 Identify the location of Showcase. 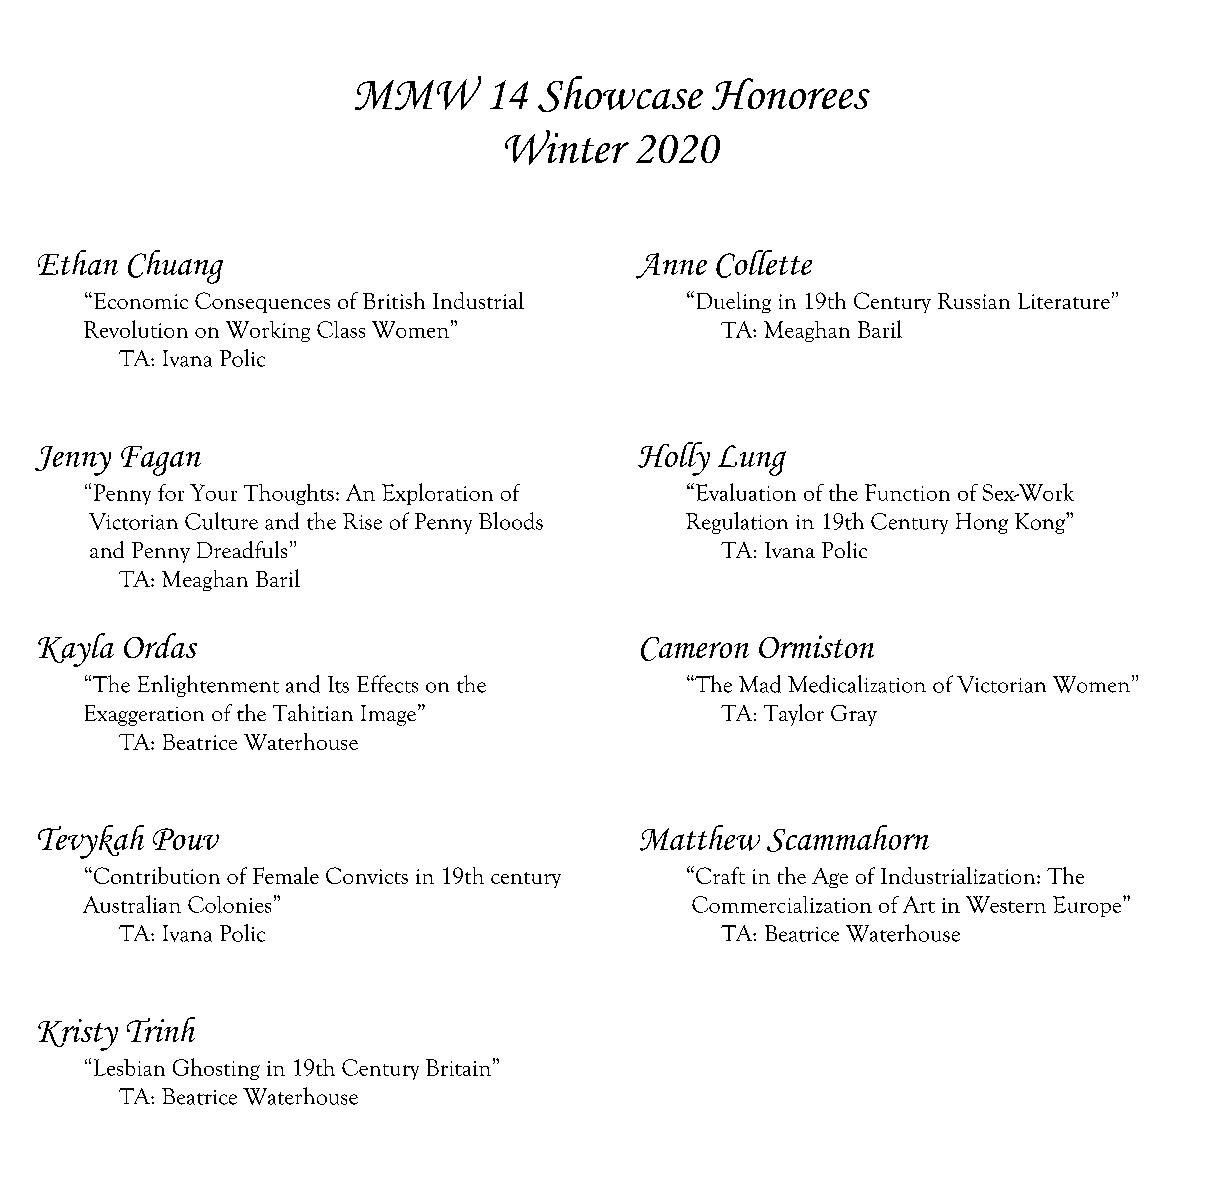
(620, 94).
